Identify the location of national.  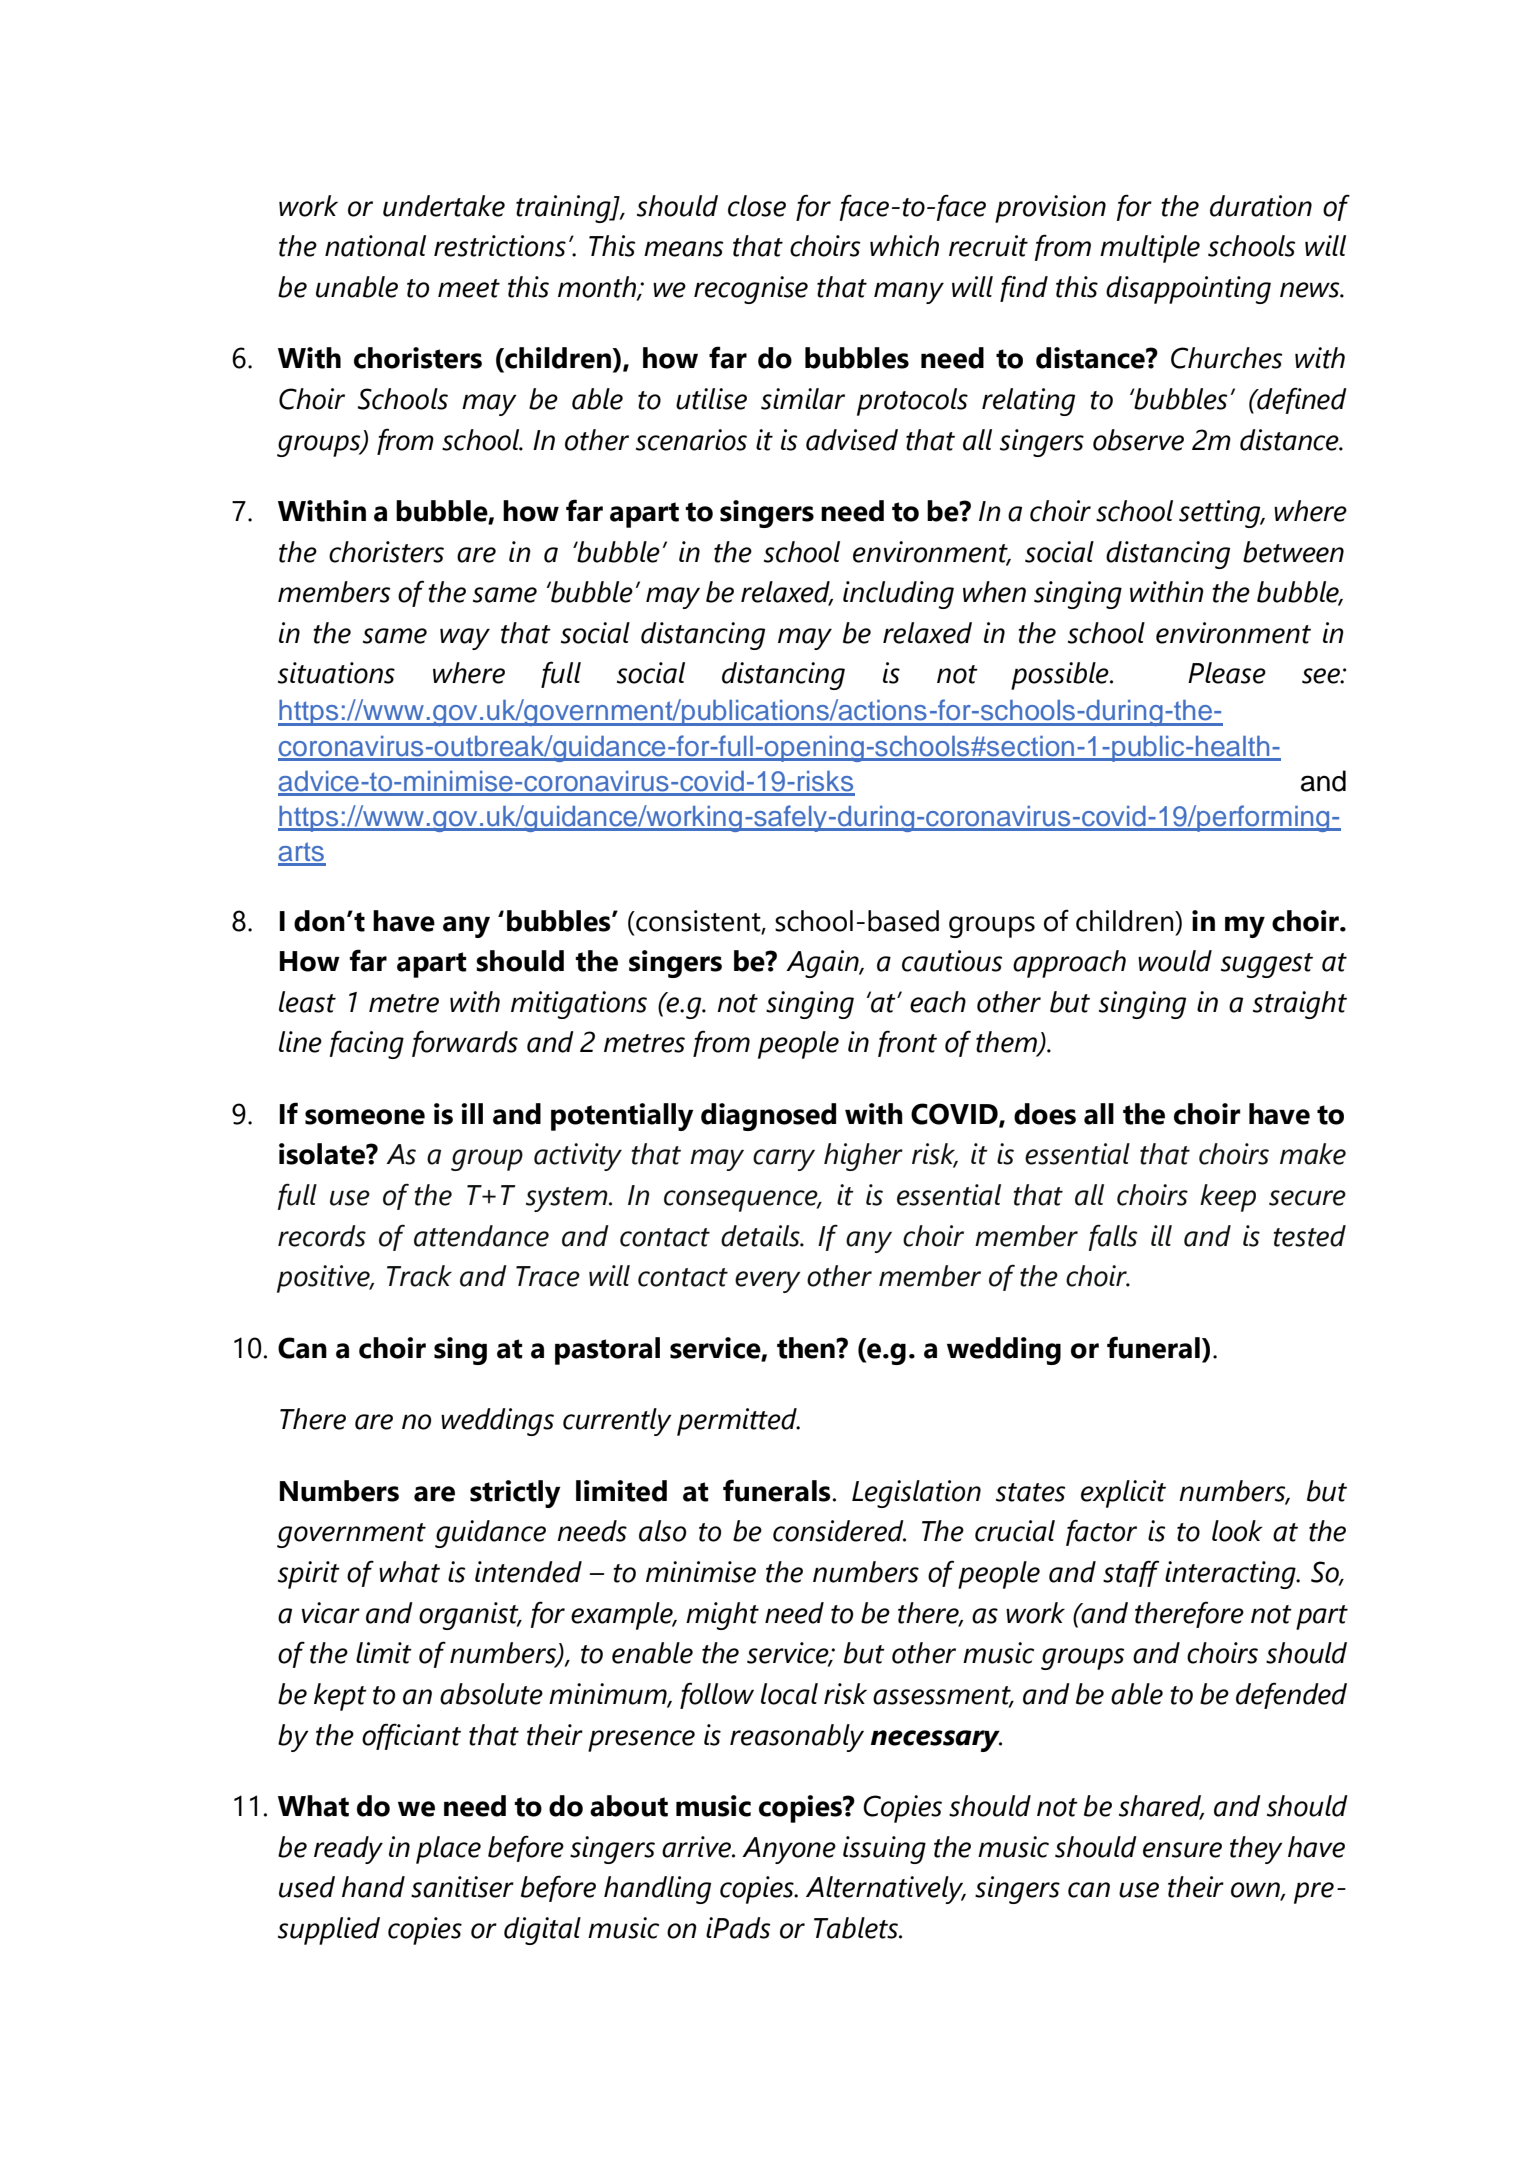
(375, 246).
